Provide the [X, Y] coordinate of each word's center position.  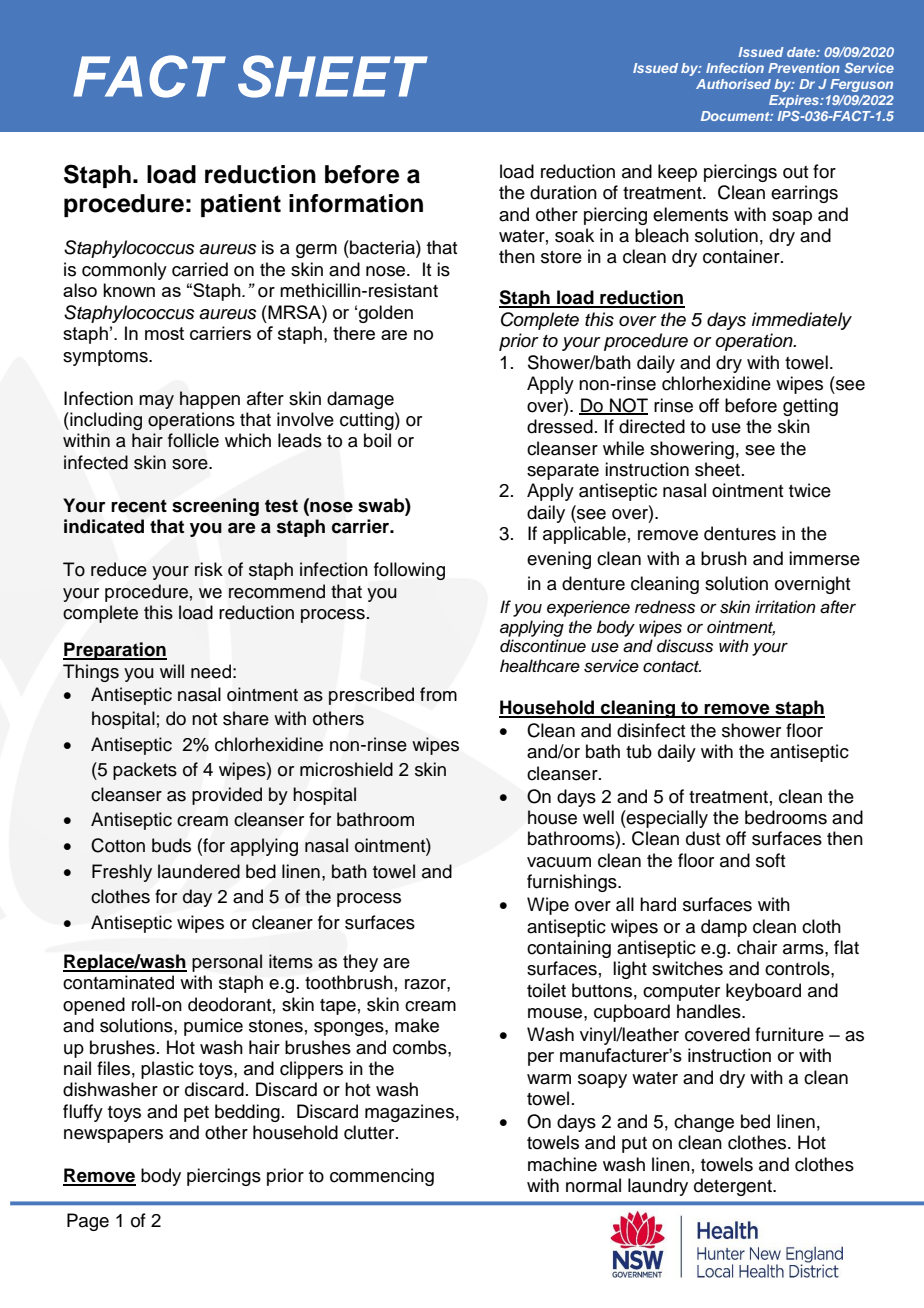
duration [563, 192]
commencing [382, 1177]
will [172, 671]
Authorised [733, 84]
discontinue [543, 646]
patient [241, 205]
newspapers [113, 1136]
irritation [785, 607]
